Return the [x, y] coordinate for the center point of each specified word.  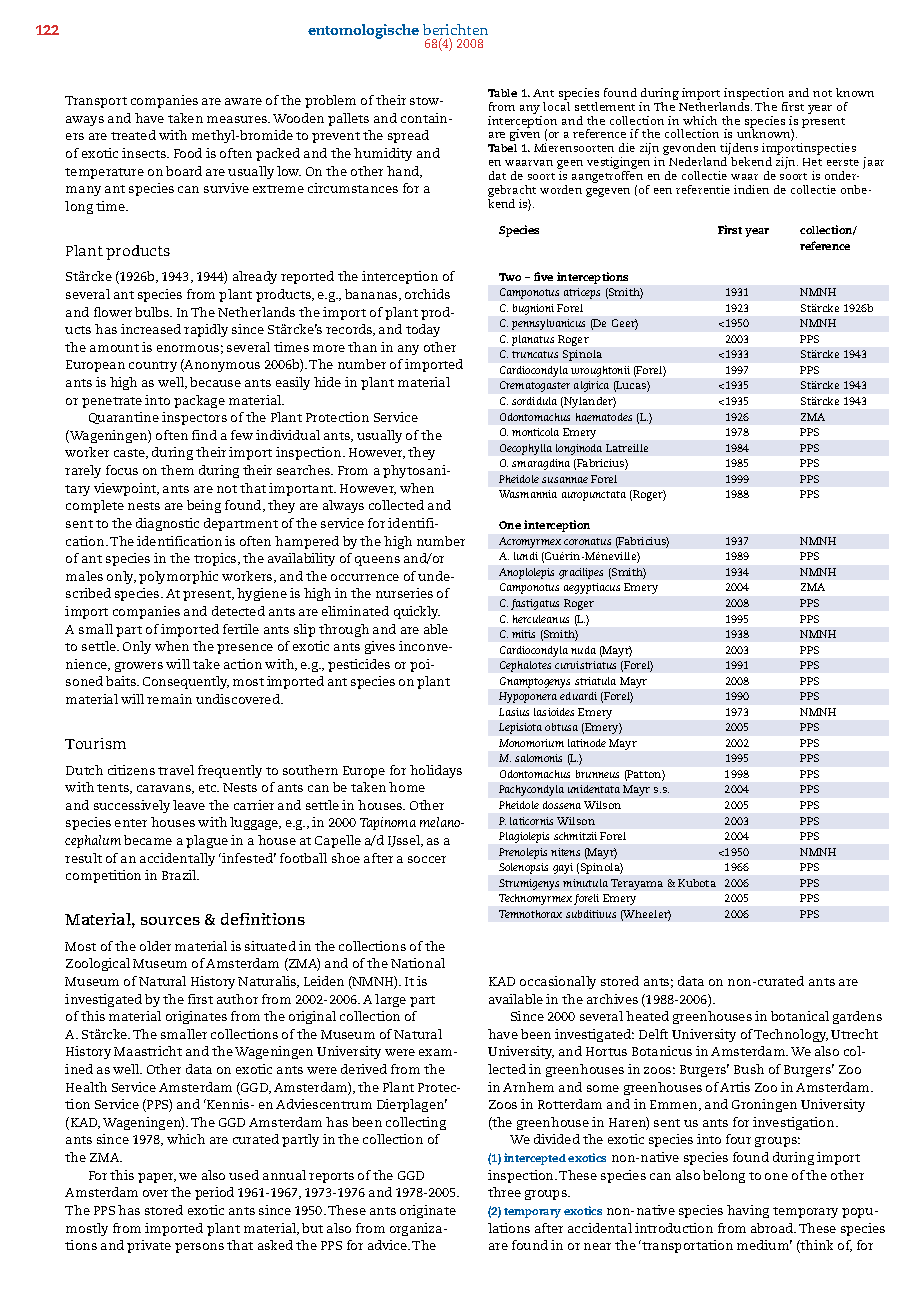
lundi [526, 556]
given [526, 136]
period [214, 1193]
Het [812, 162]
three [504, 1192]
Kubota [697, 883]
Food [188, 153]
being [204, 506]
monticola [535, 432]
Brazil [180, 875]
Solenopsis [523, 868]
